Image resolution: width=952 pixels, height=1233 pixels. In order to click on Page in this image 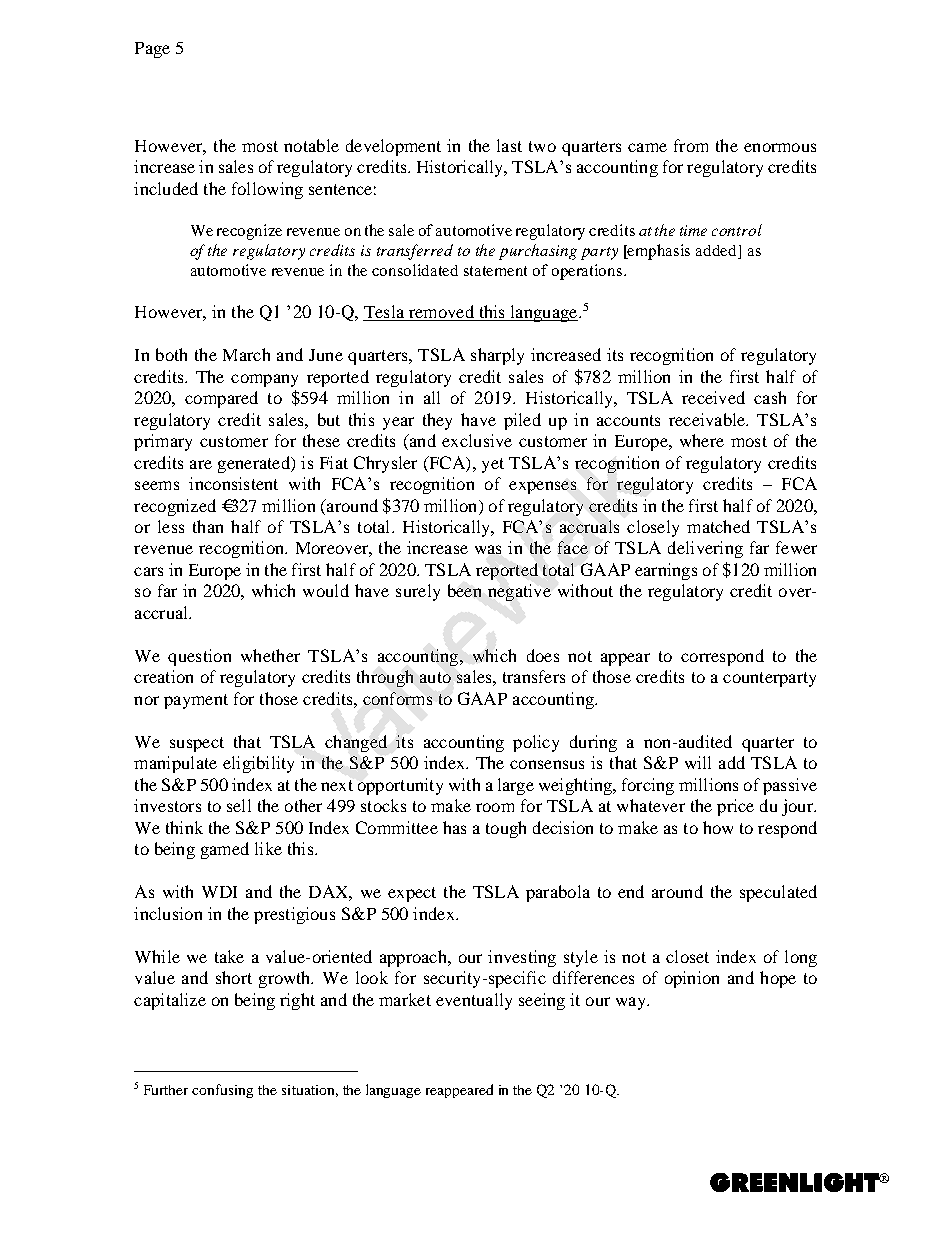, I will do `click(152, 50)`.
